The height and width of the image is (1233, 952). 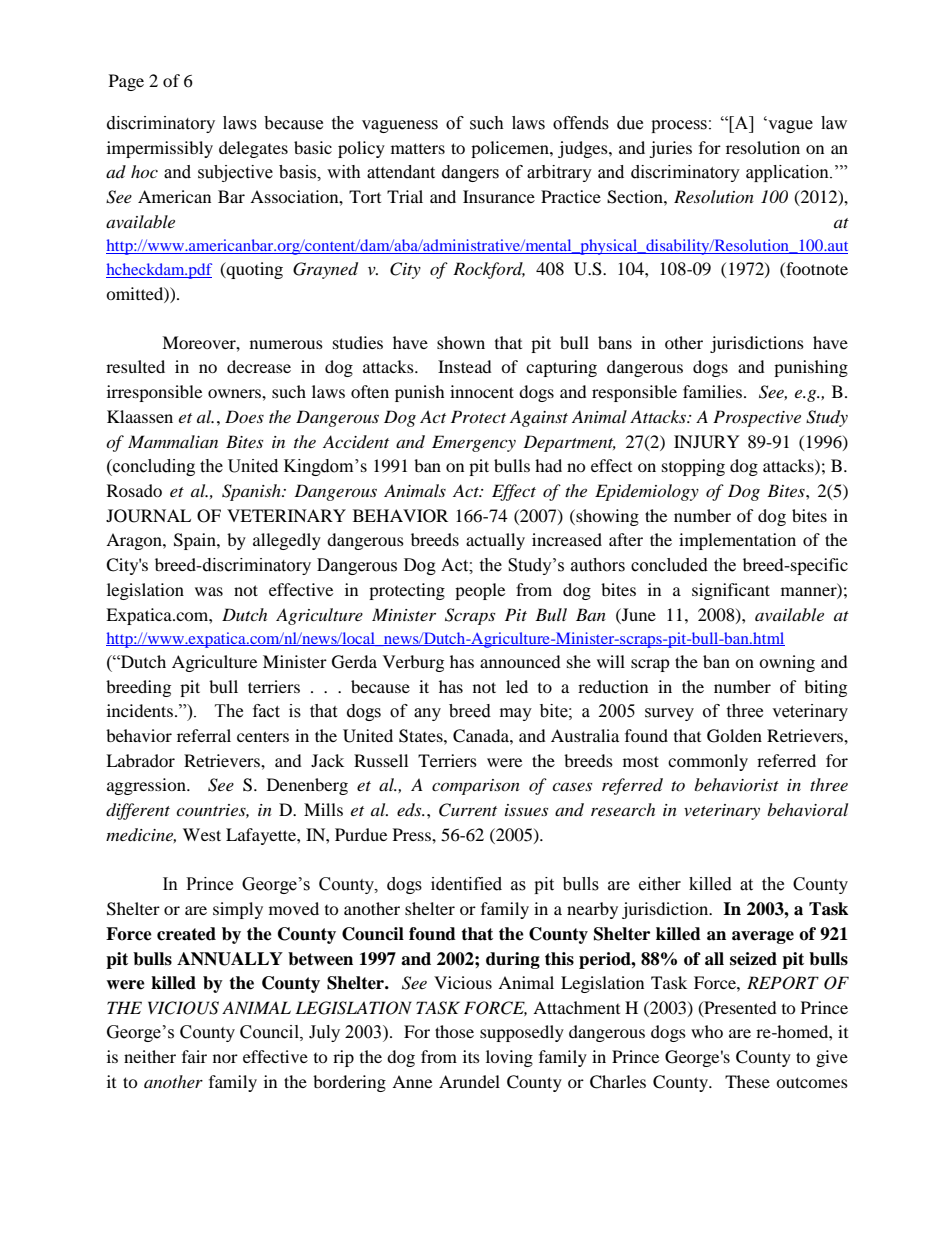 I want to click on referral, so click(x=204, y=735).
